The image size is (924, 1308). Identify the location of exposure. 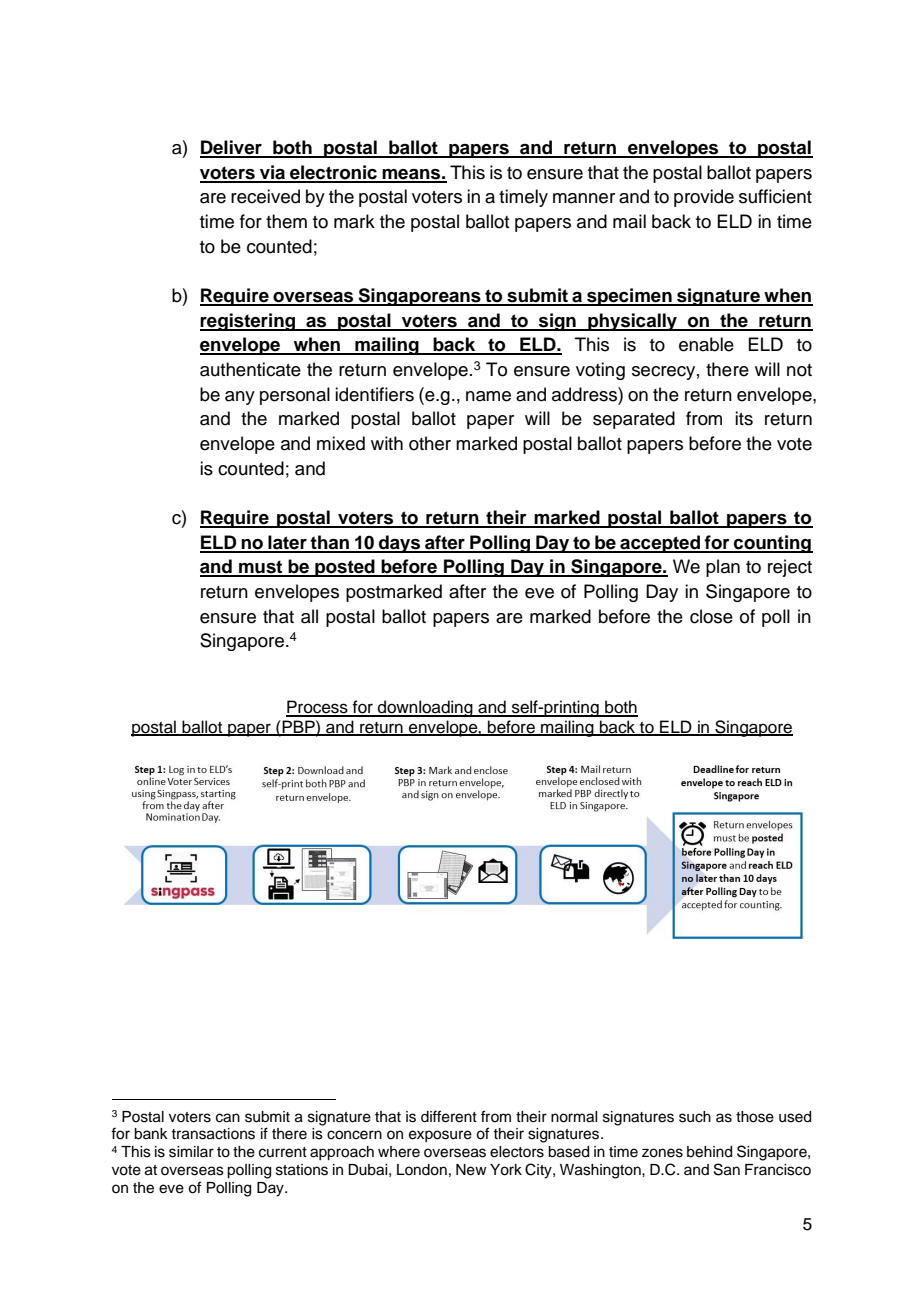
(440, 1136).
